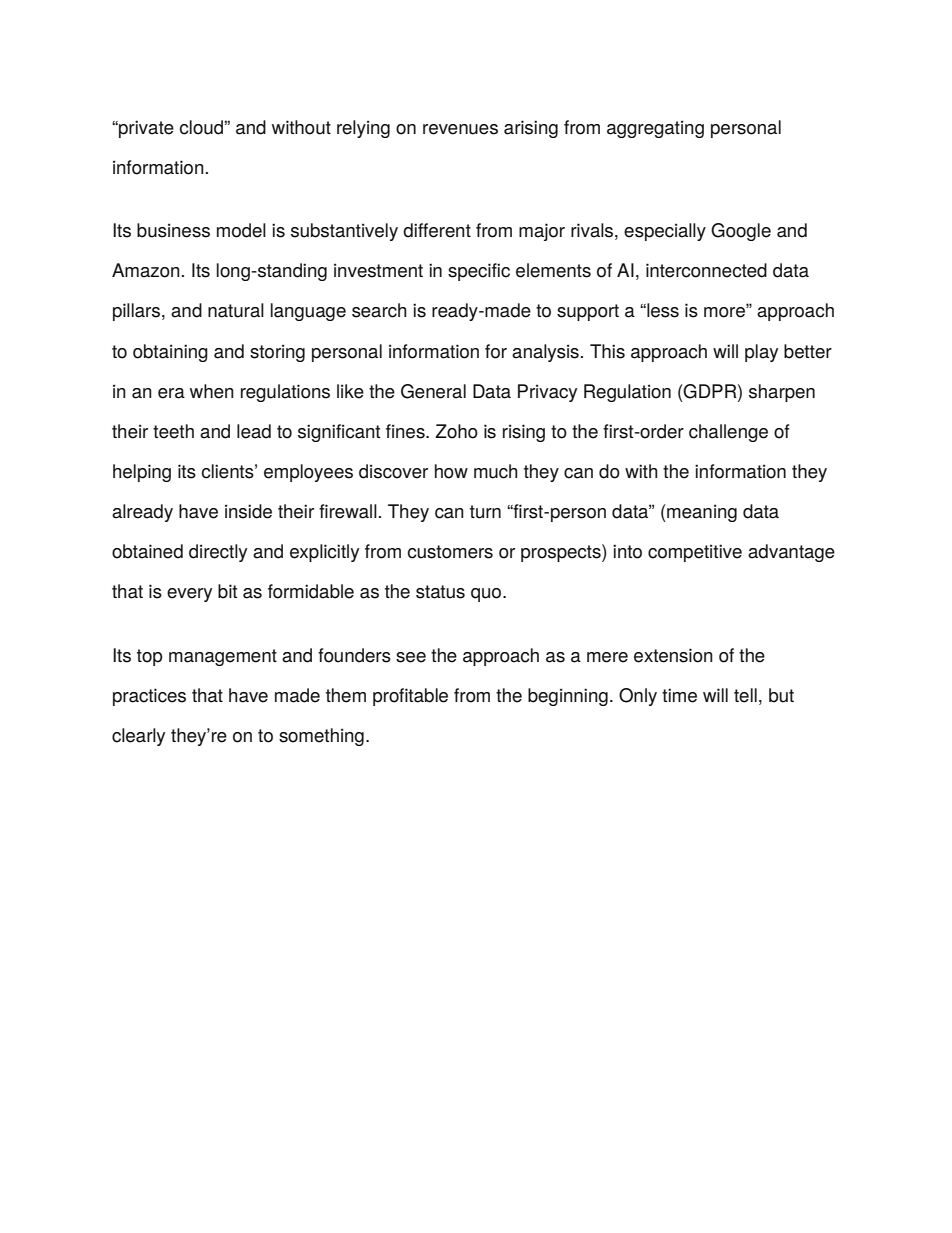 The image size is (952, 1233). Describe the element at coordinates (149, 697) in the image. I see `practices` at that location.
